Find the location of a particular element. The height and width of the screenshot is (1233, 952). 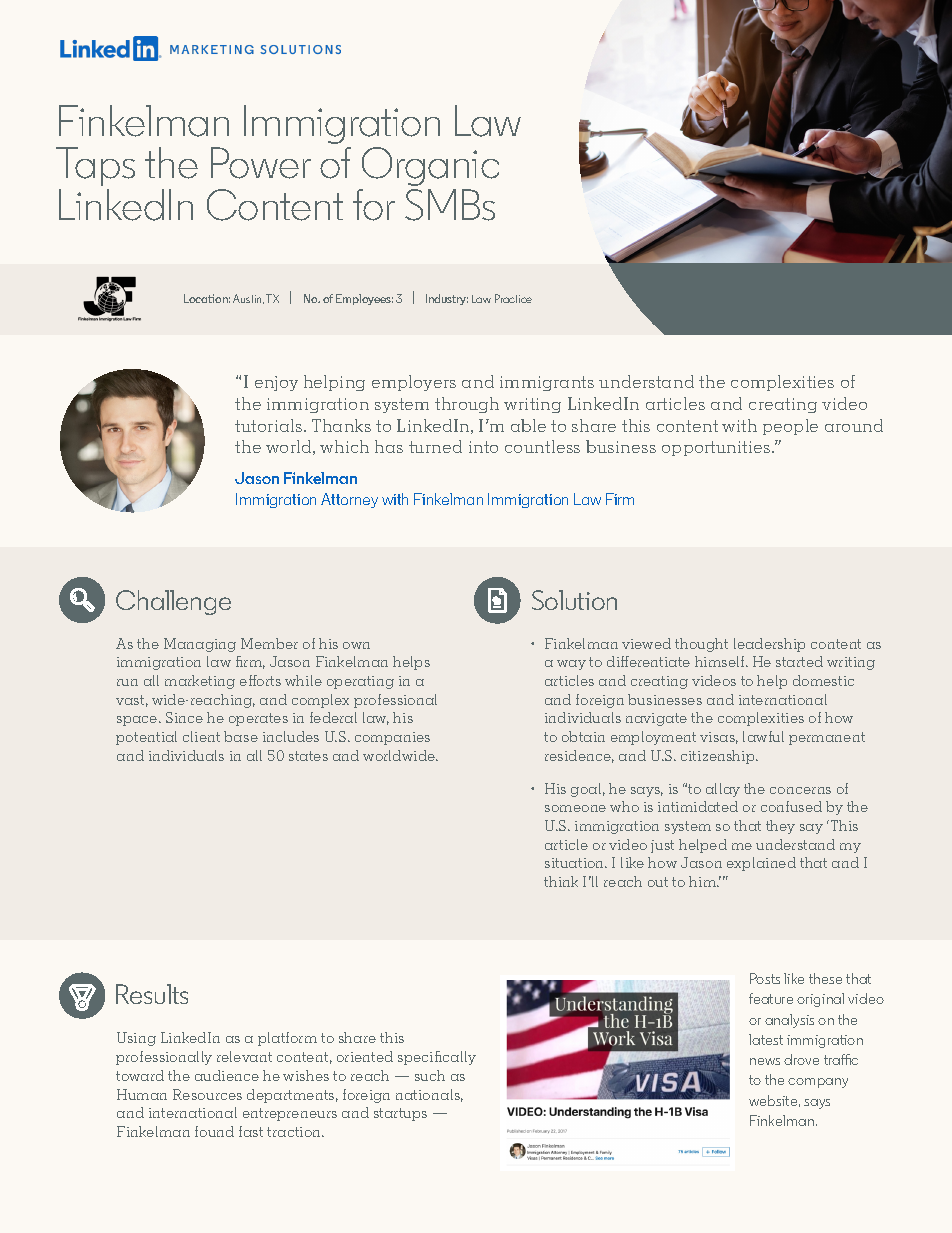

Practice is located at coordinates (513, 298).
